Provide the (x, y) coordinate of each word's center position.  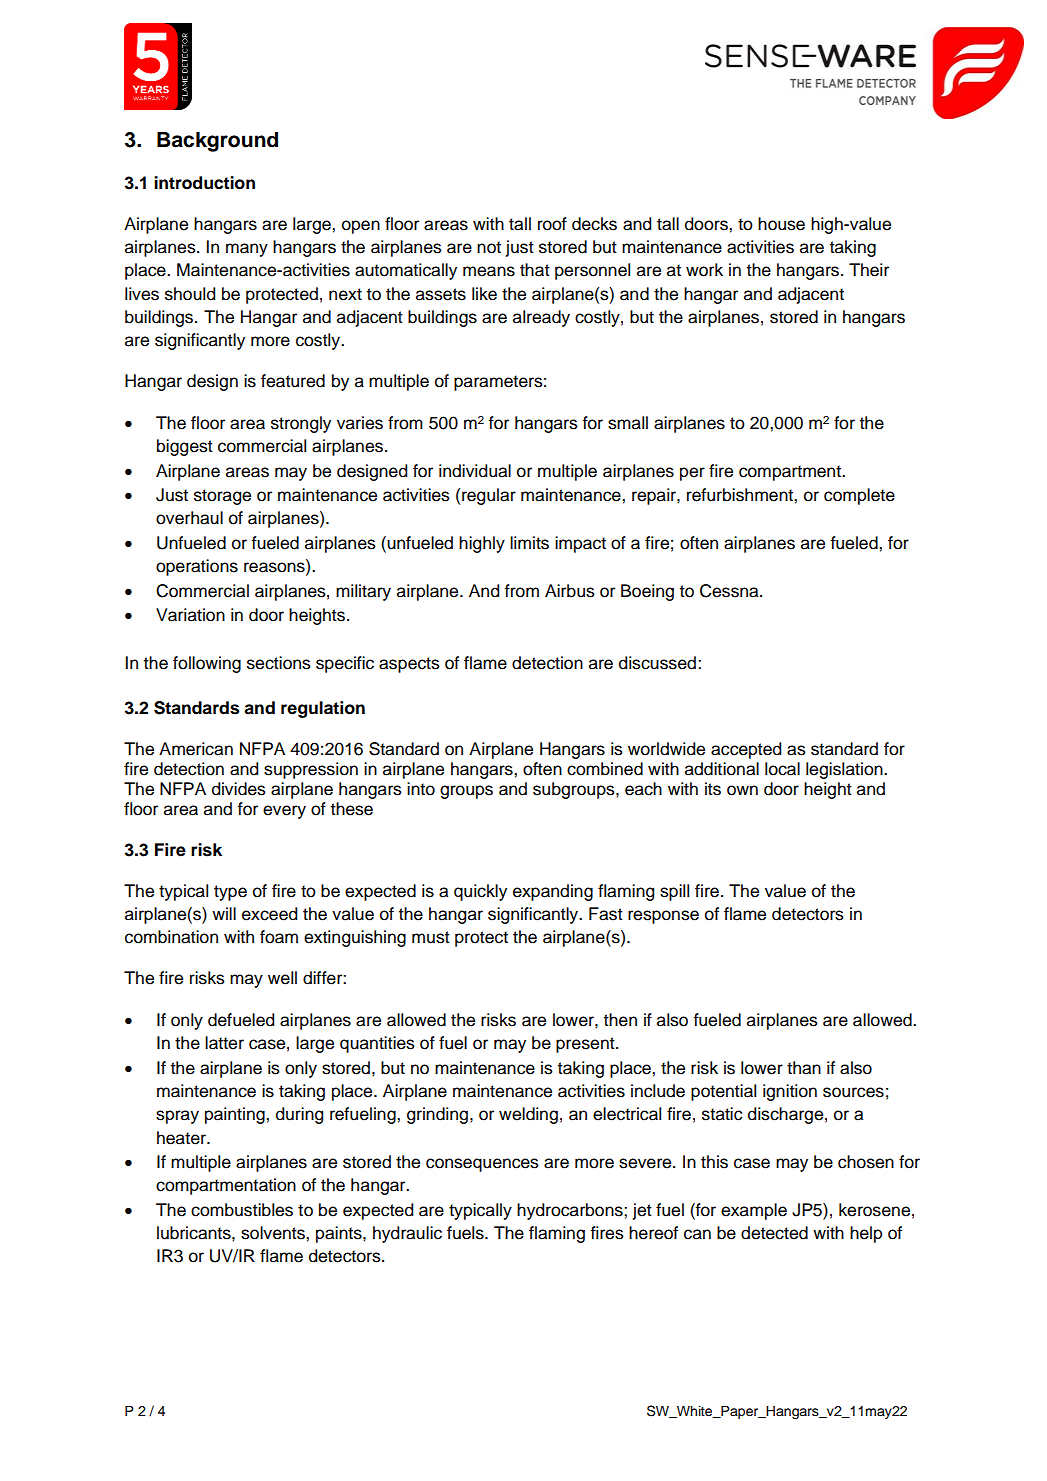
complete (859, 496)
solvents (274, 1233)
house (781, 224)
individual (475, 471)
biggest (185, 447)
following (207, 664)
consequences (482, 1165)
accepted (746, 750)
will (224, 913)
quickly (480, 892)
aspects (409, 665)
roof (552, 224)
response (663, 917)
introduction (204, 183)
